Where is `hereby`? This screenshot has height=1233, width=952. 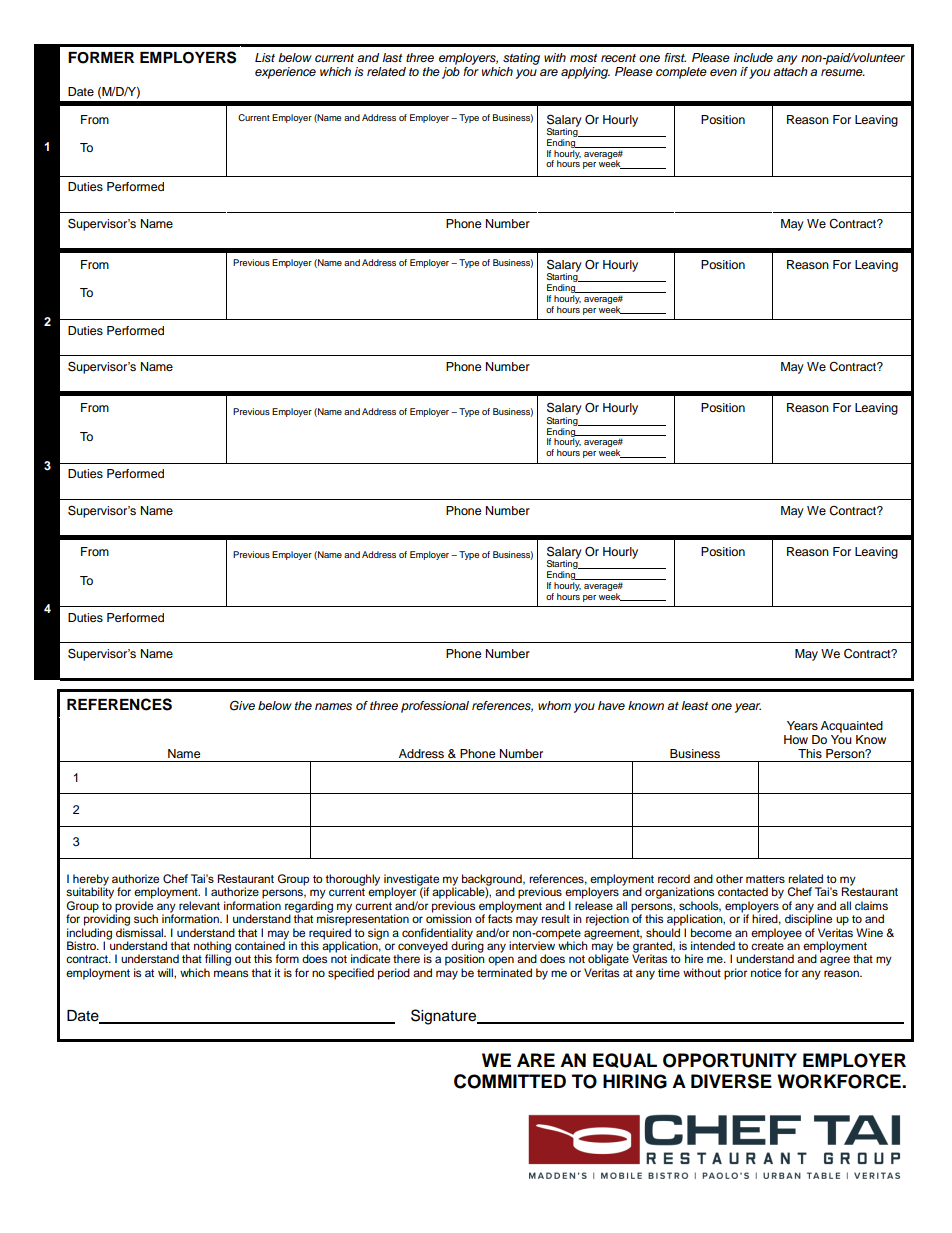
hereby is located at coordinates (91, 881).
